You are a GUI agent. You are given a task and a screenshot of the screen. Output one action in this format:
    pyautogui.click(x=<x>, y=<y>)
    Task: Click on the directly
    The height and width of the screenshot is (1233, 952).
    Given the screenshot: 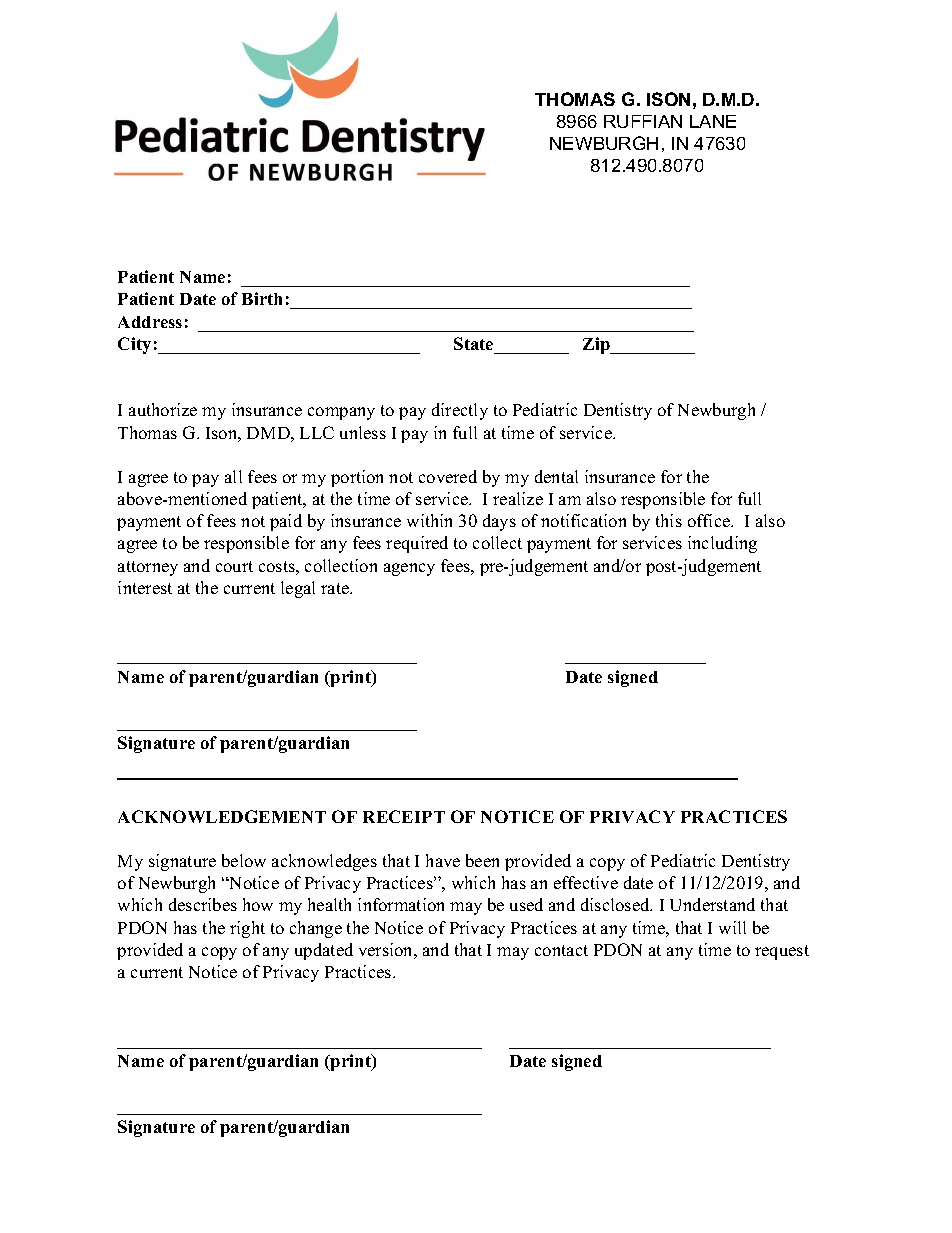 What is the action you would take?
    pyautogui.click(x=460, y=411)
